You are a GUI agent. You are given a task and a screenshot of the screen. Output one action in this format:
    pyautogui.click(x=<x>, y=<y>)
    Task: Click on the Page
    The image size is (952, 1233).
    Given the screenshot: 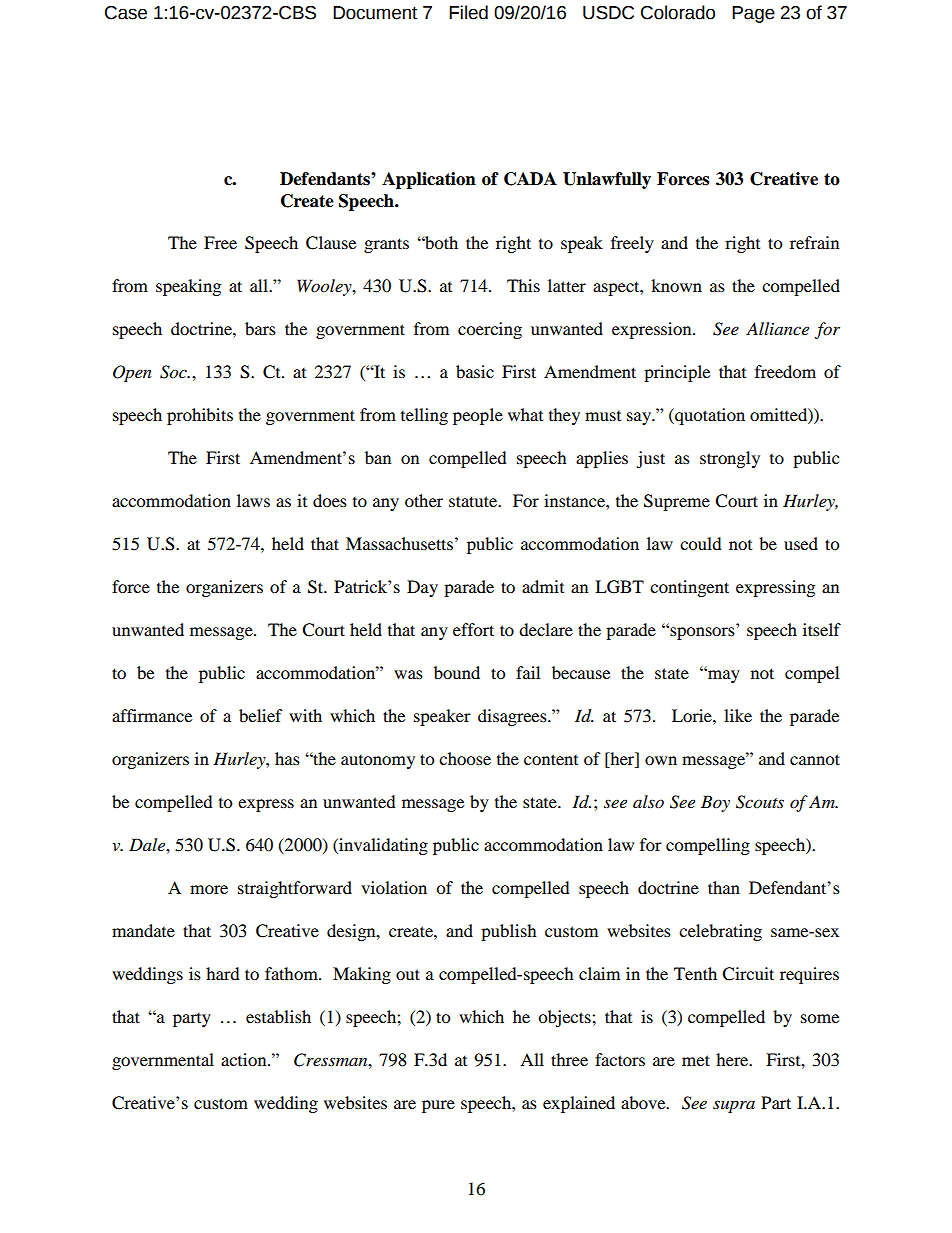 What is the action you would take?
    pyautogui.click(x=753, y=14)
